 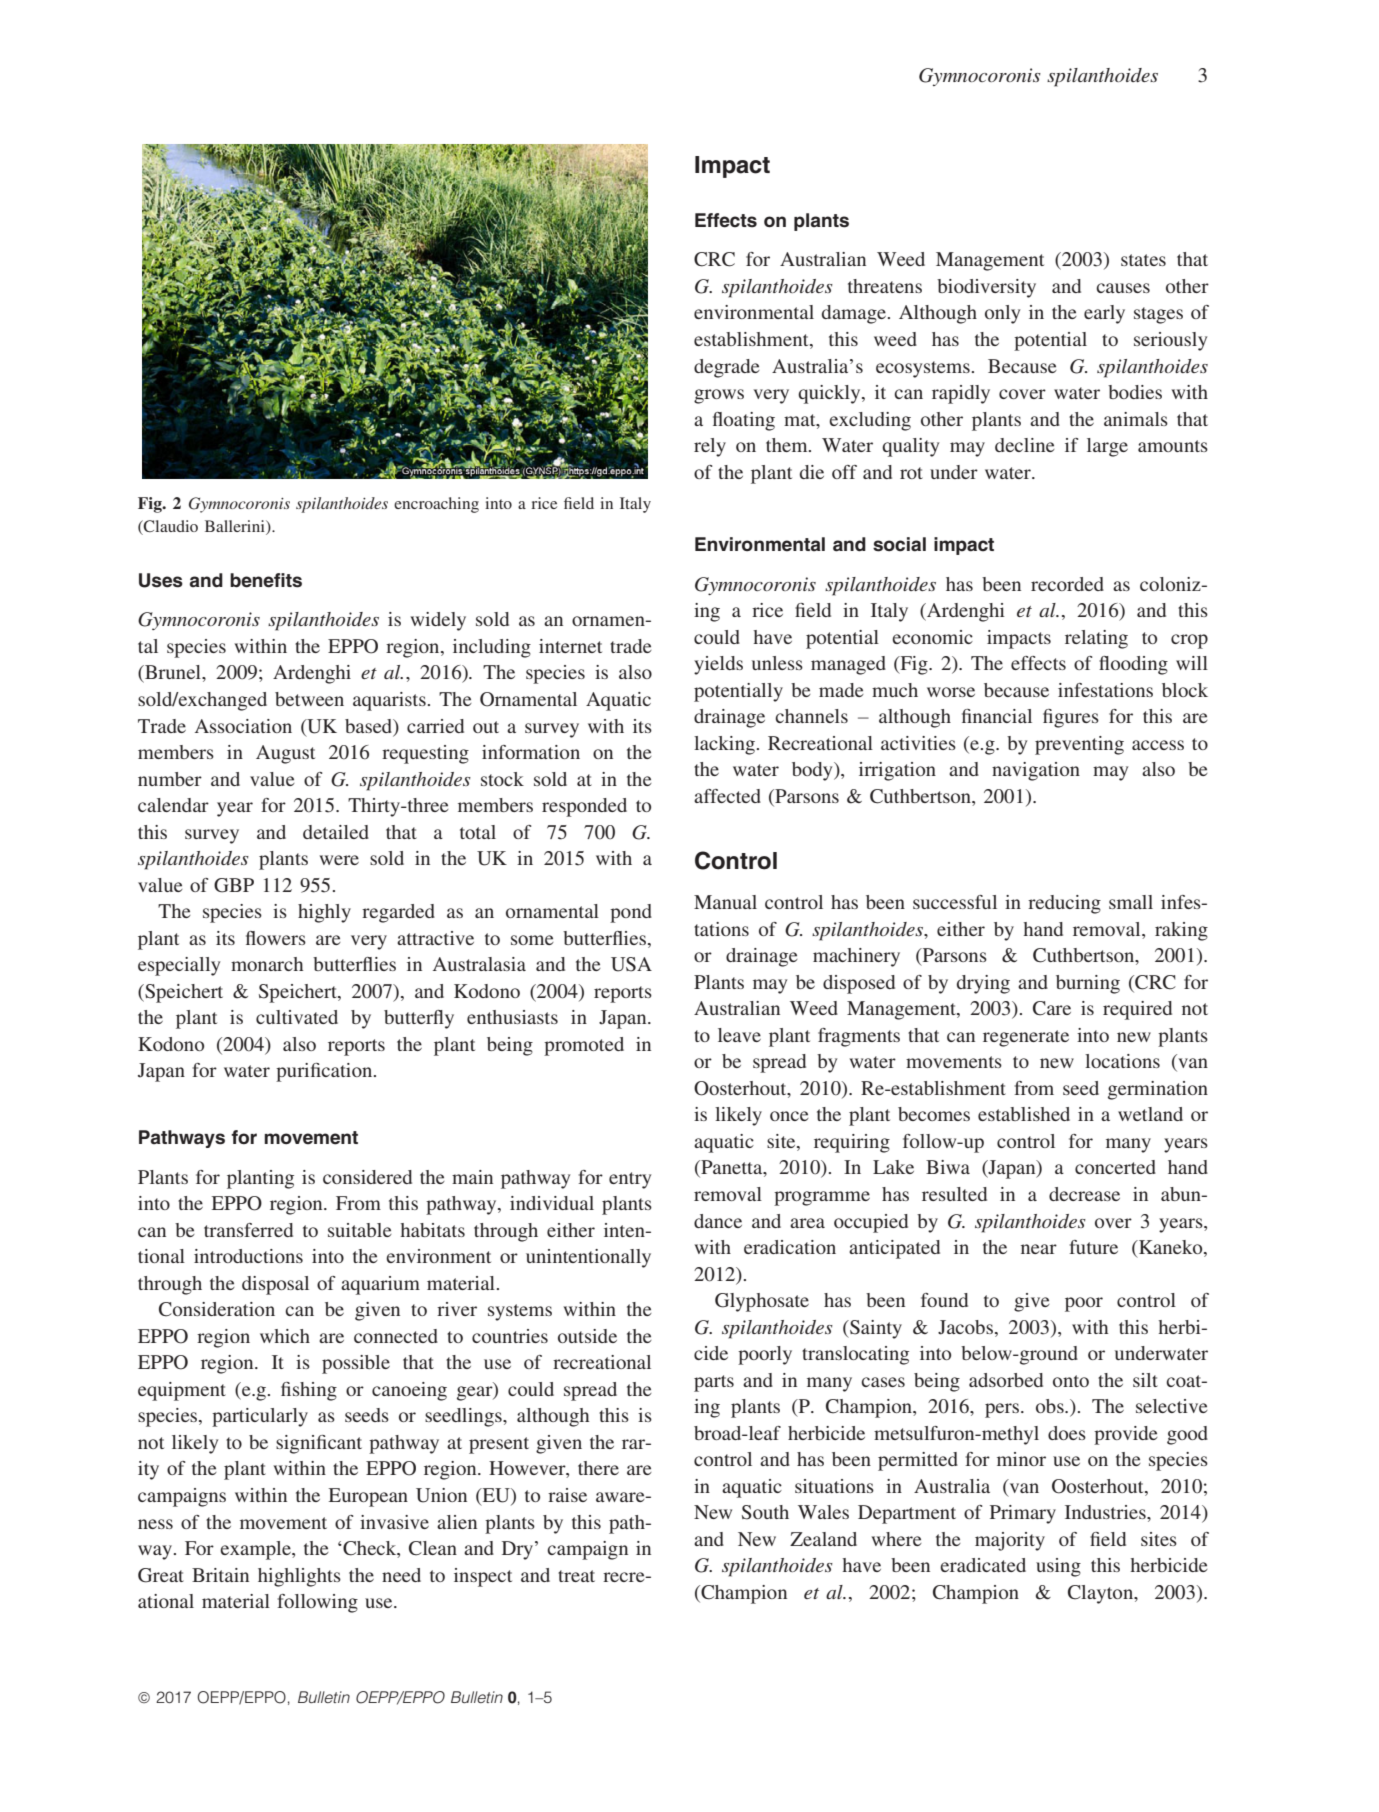 What do you see at coordinates (336, 832) in the document?
I see `detailed` at bounding box center [336, 832].
